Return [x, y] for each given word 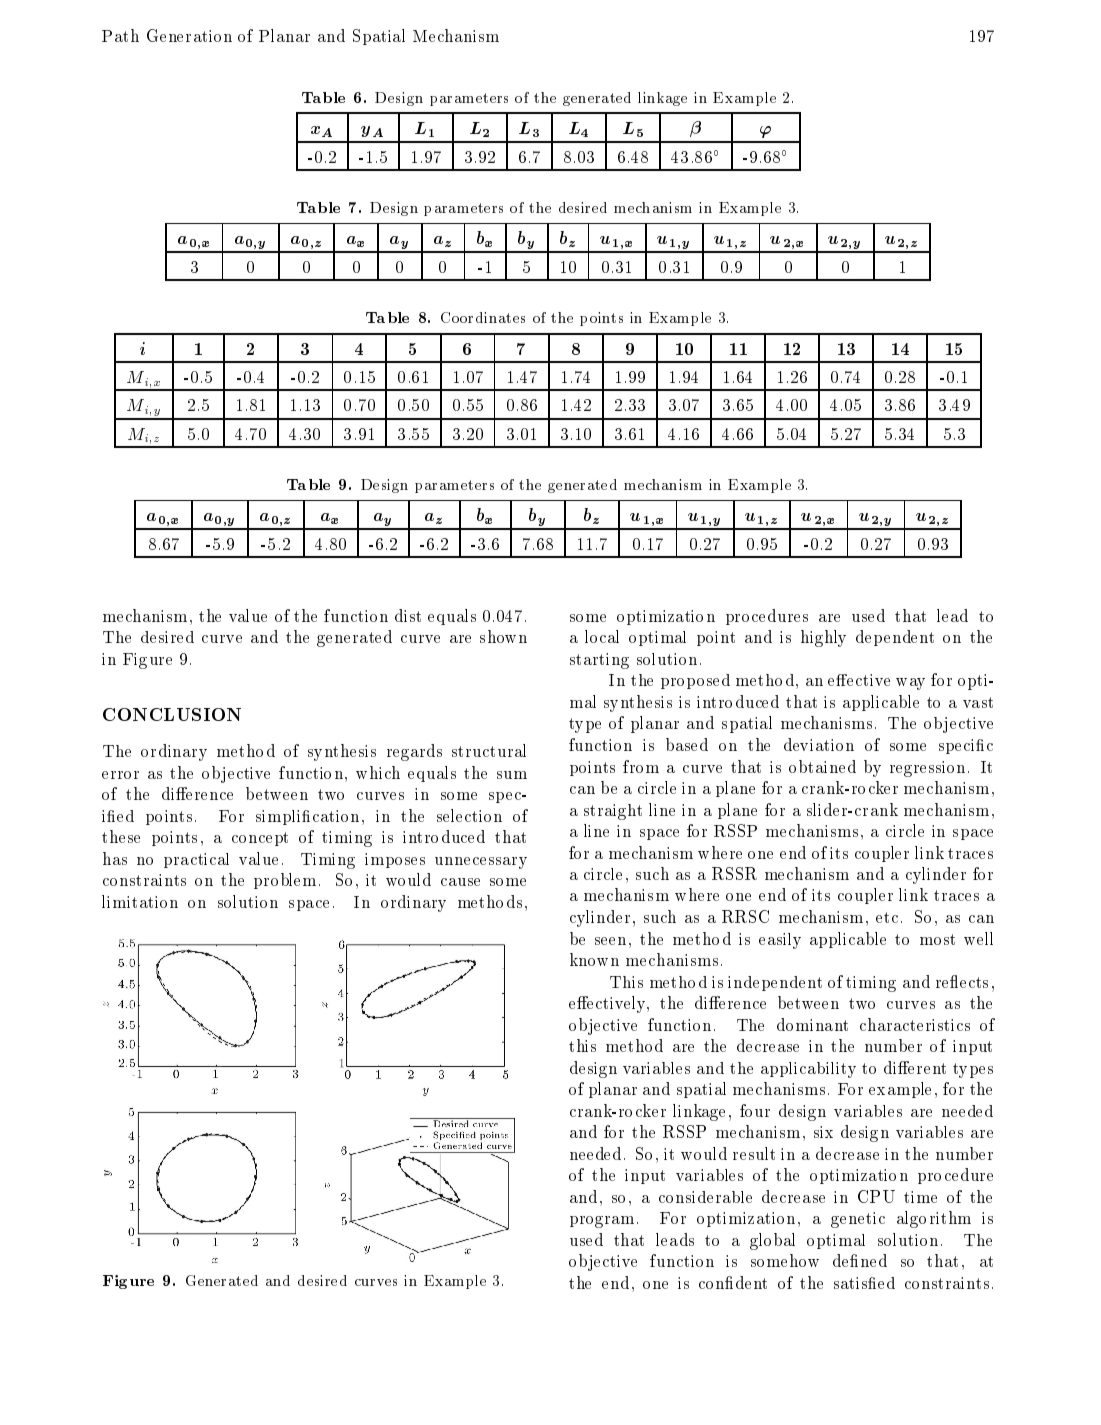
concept [260, 839]
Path [120, 35]
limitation [140, 901]
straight [613, 812]
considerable [705, 1197]
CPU [876, 1196]
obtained [822, 766]
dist [408, 615]
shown [503, 636]
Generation [189, 35]
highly [823, 638]
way [910, 684]
